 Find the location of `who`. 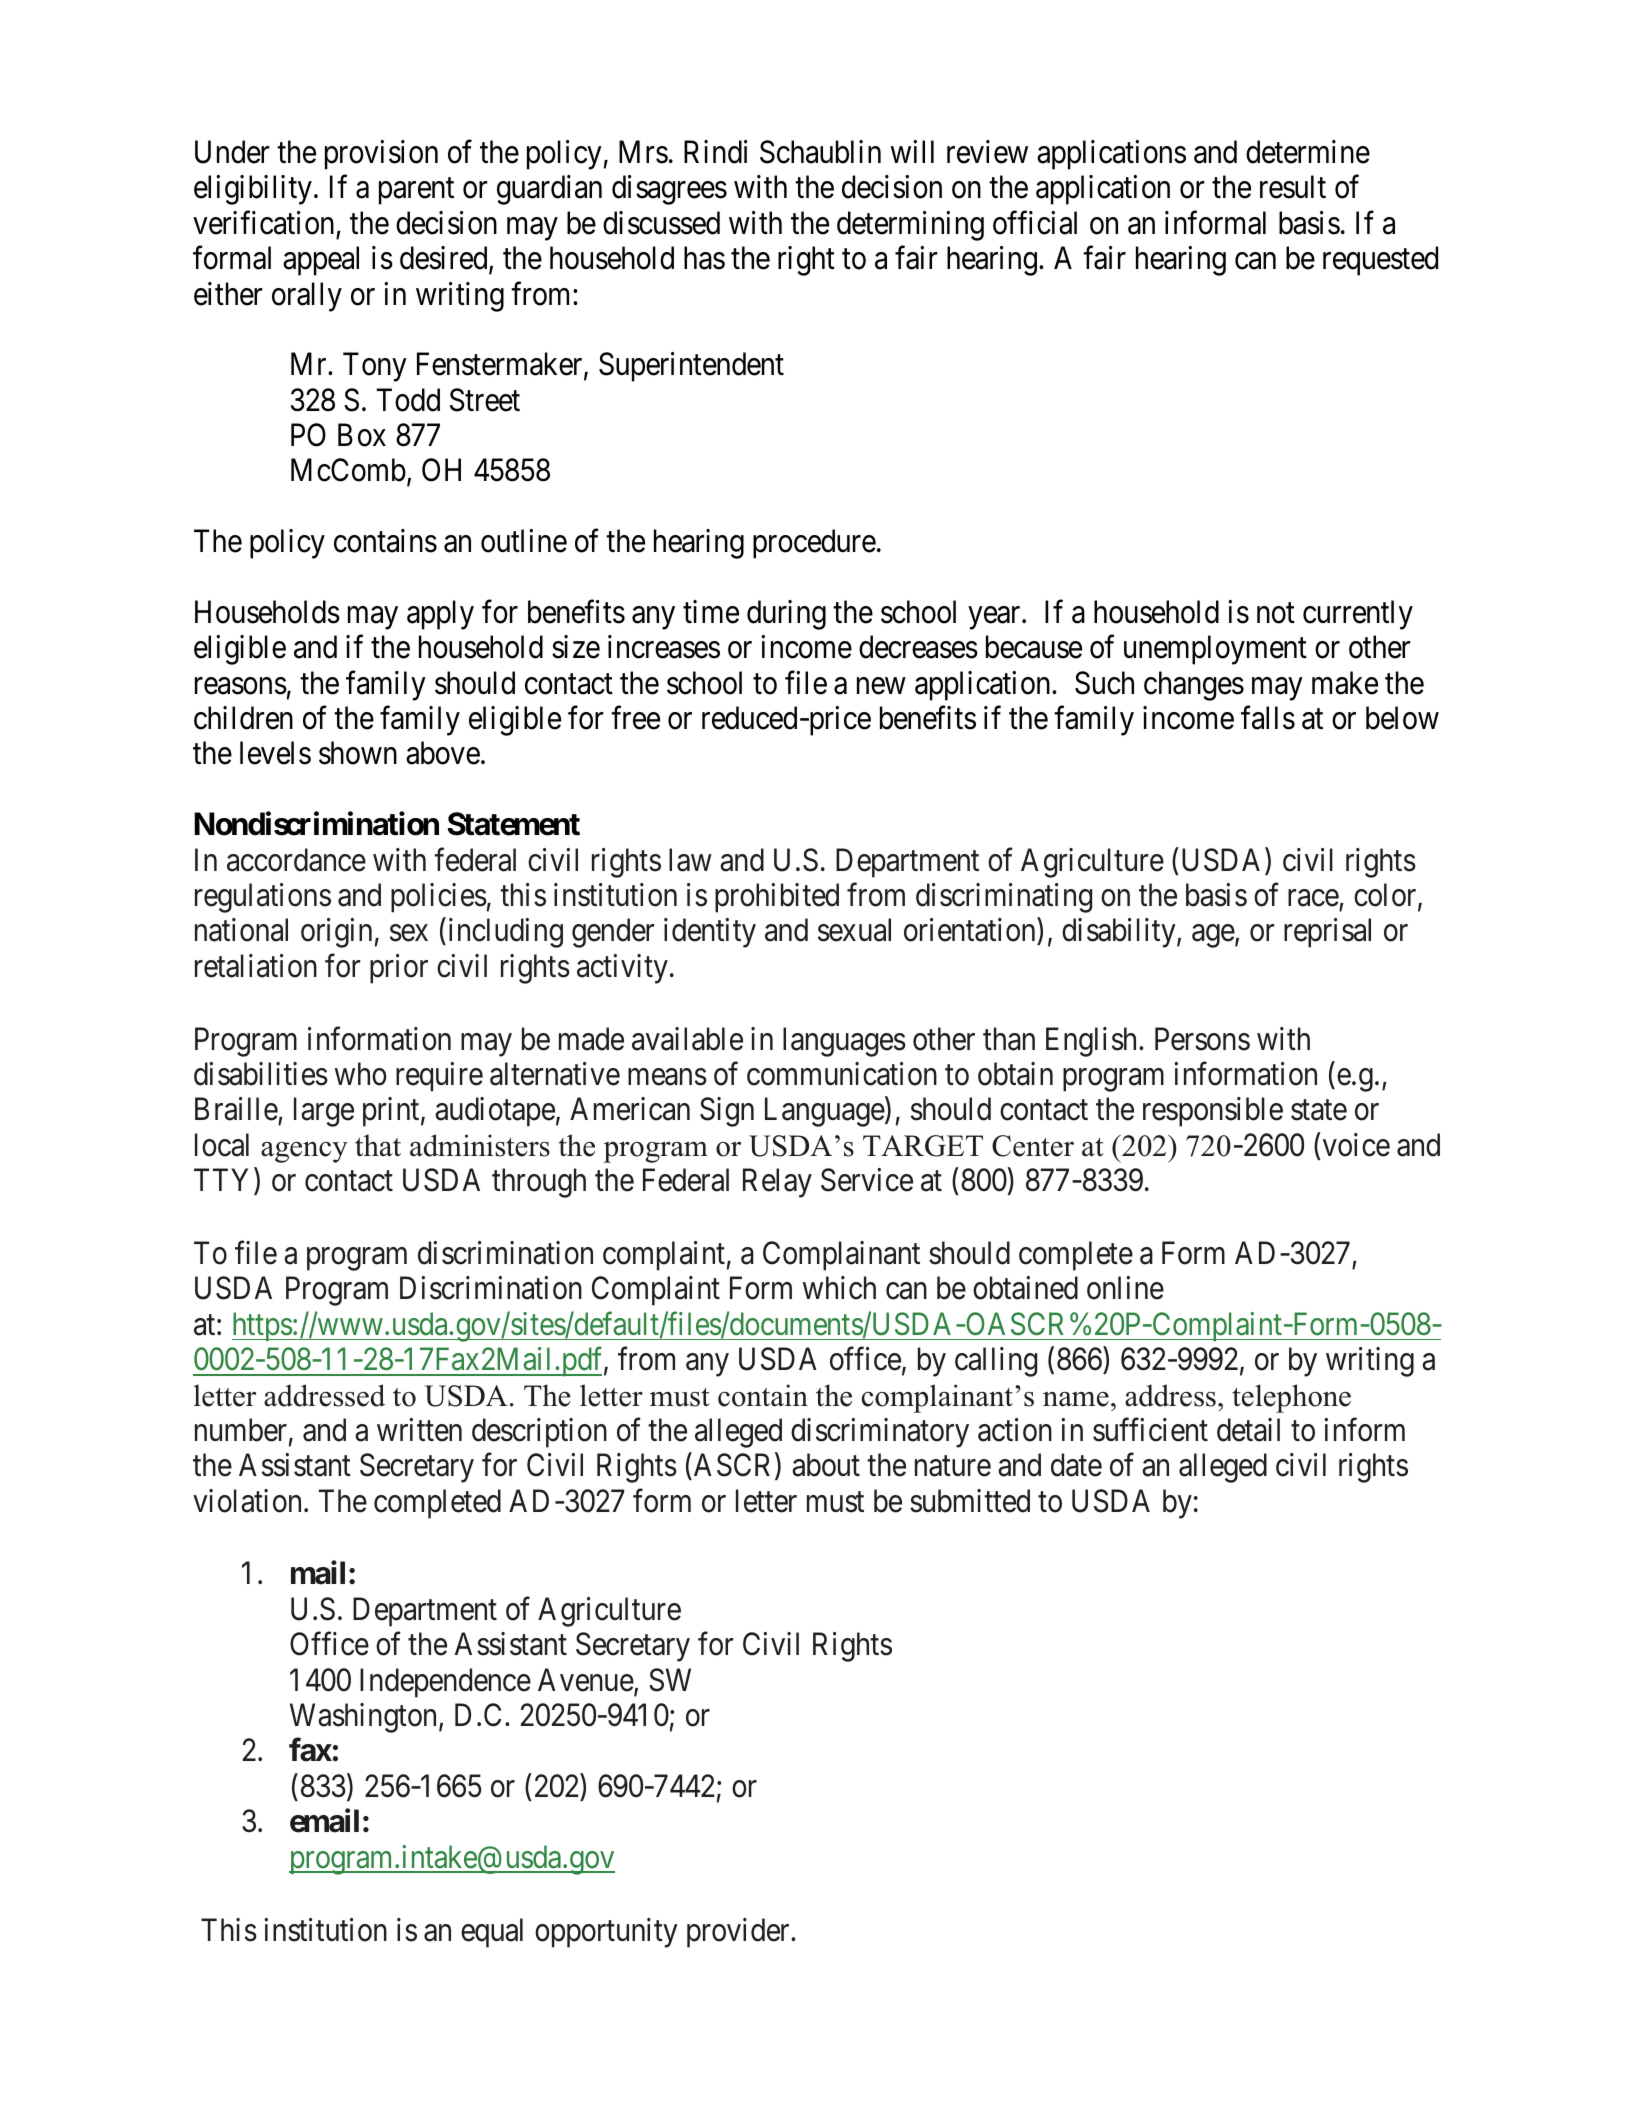

who is located at coordinates (361, 1074).
